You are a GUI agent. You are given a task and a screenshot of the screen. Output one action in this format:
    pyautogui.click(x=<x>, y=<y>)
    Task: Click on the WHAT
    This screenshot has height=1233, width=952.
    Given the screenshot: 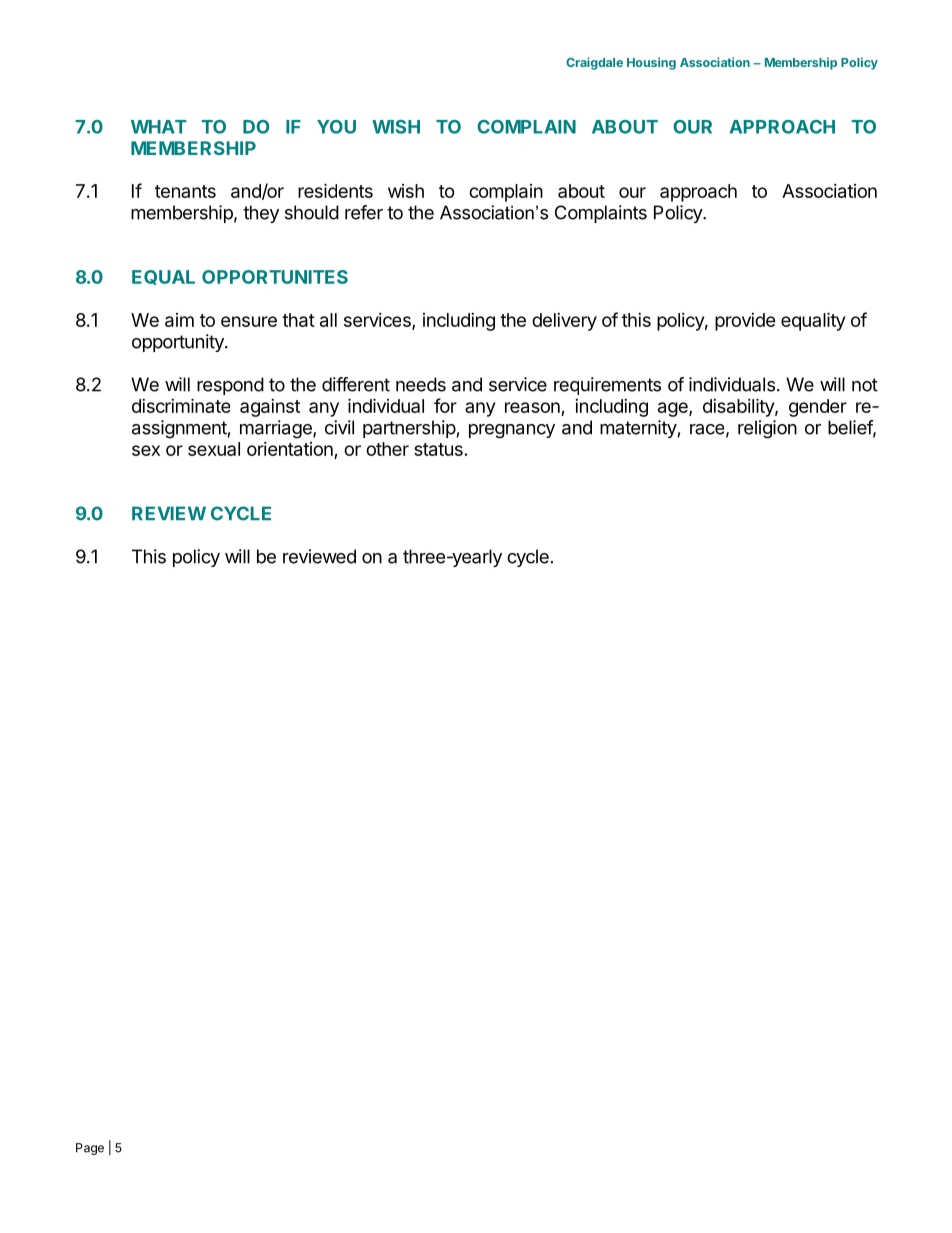 What is the action you would take?
    pyautogui.click(x=158, y=127)
